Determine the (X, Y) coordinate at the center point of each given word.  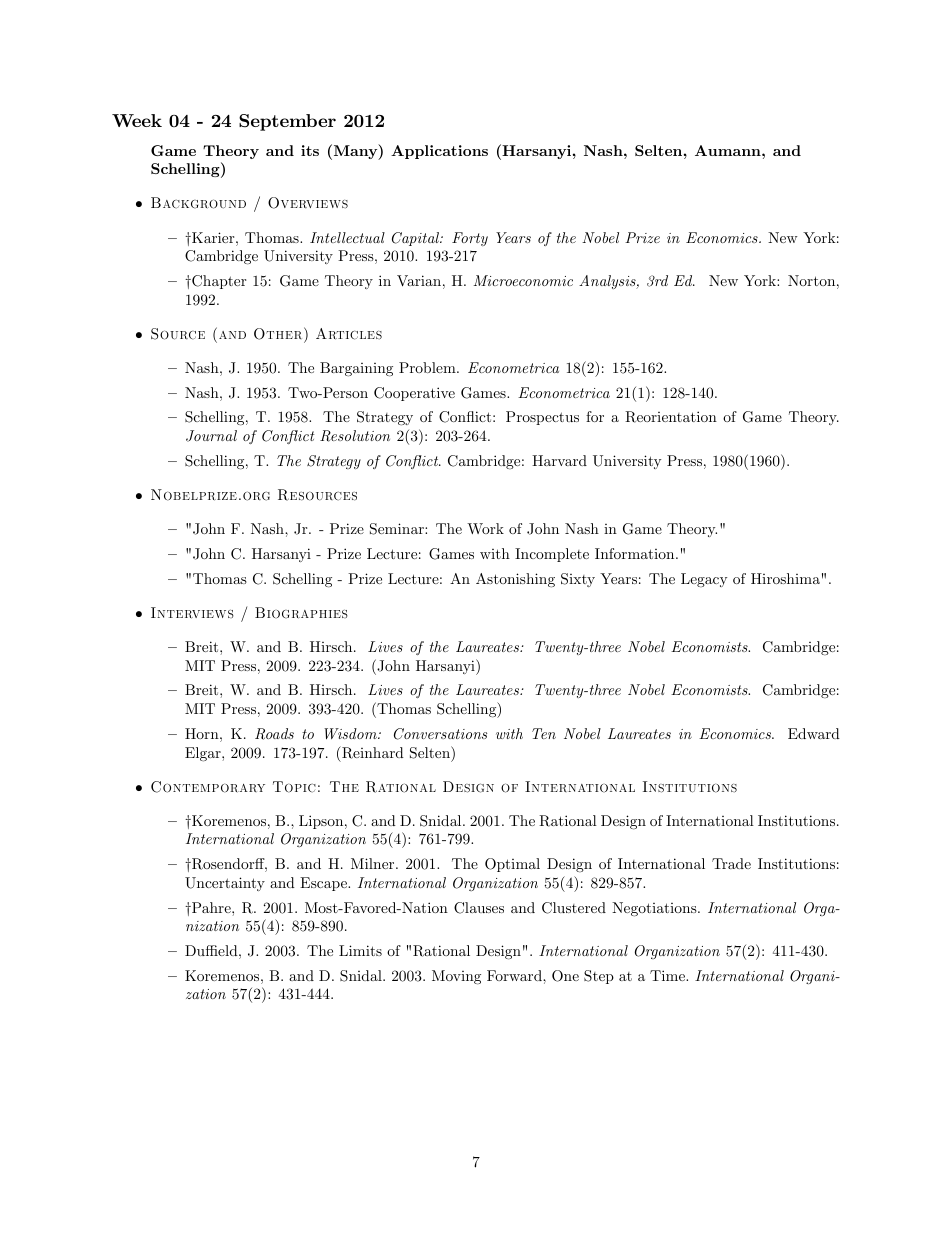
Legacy (704, 580)
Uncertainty (225, 884)
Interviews (192, 613)
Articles (349, 334)
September (287, 122)
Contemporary (208, 787)
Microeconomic (523, 280)
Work (485, 528)
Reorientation (671, 417)
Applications (439, 152)
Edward (814, 733)
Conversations (440, 734)
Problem (428, 367)
